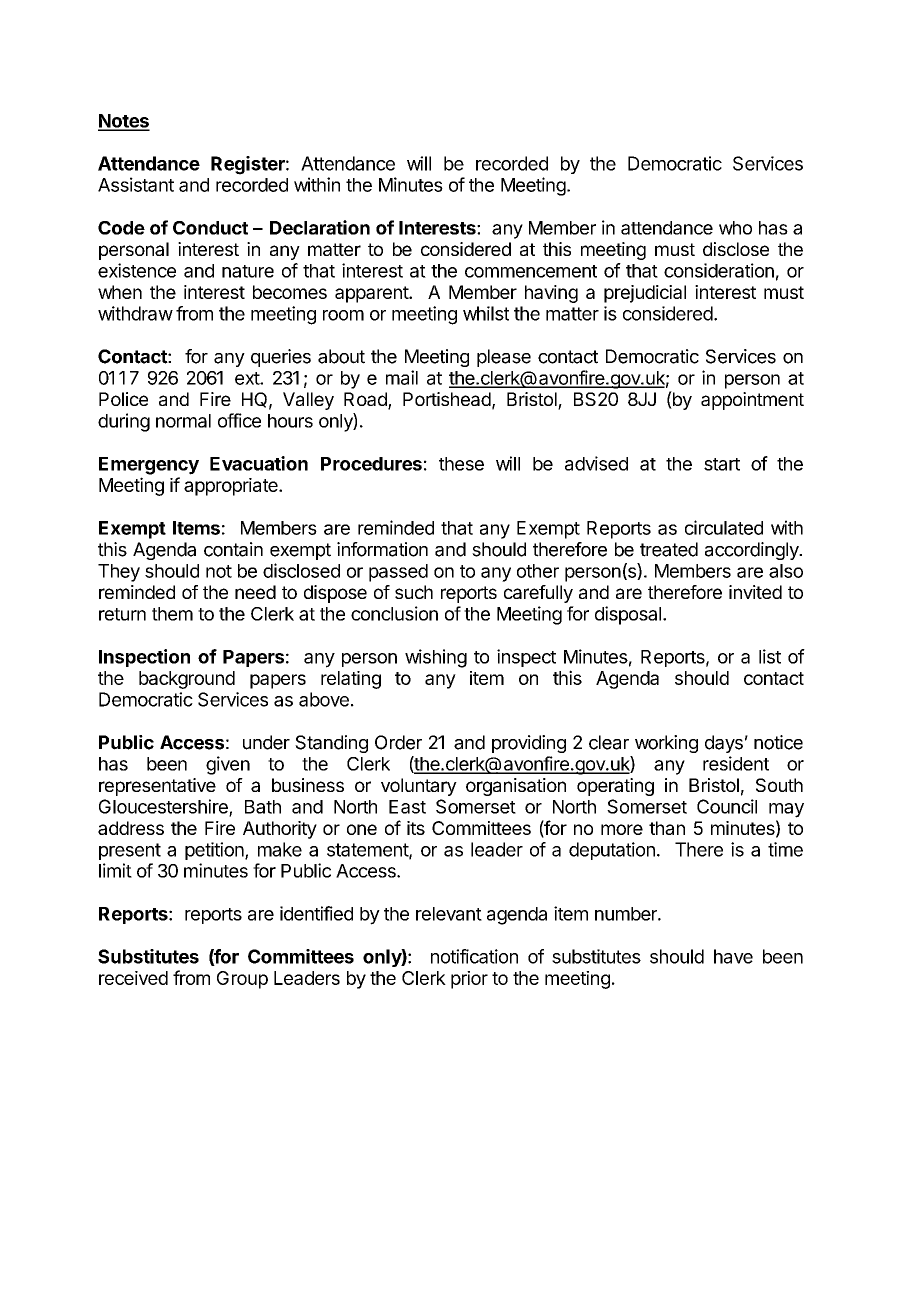 This document has width=924, height=1308. Describe the element at coordinates (242, 980) in the document. I see `Group` at that location.
